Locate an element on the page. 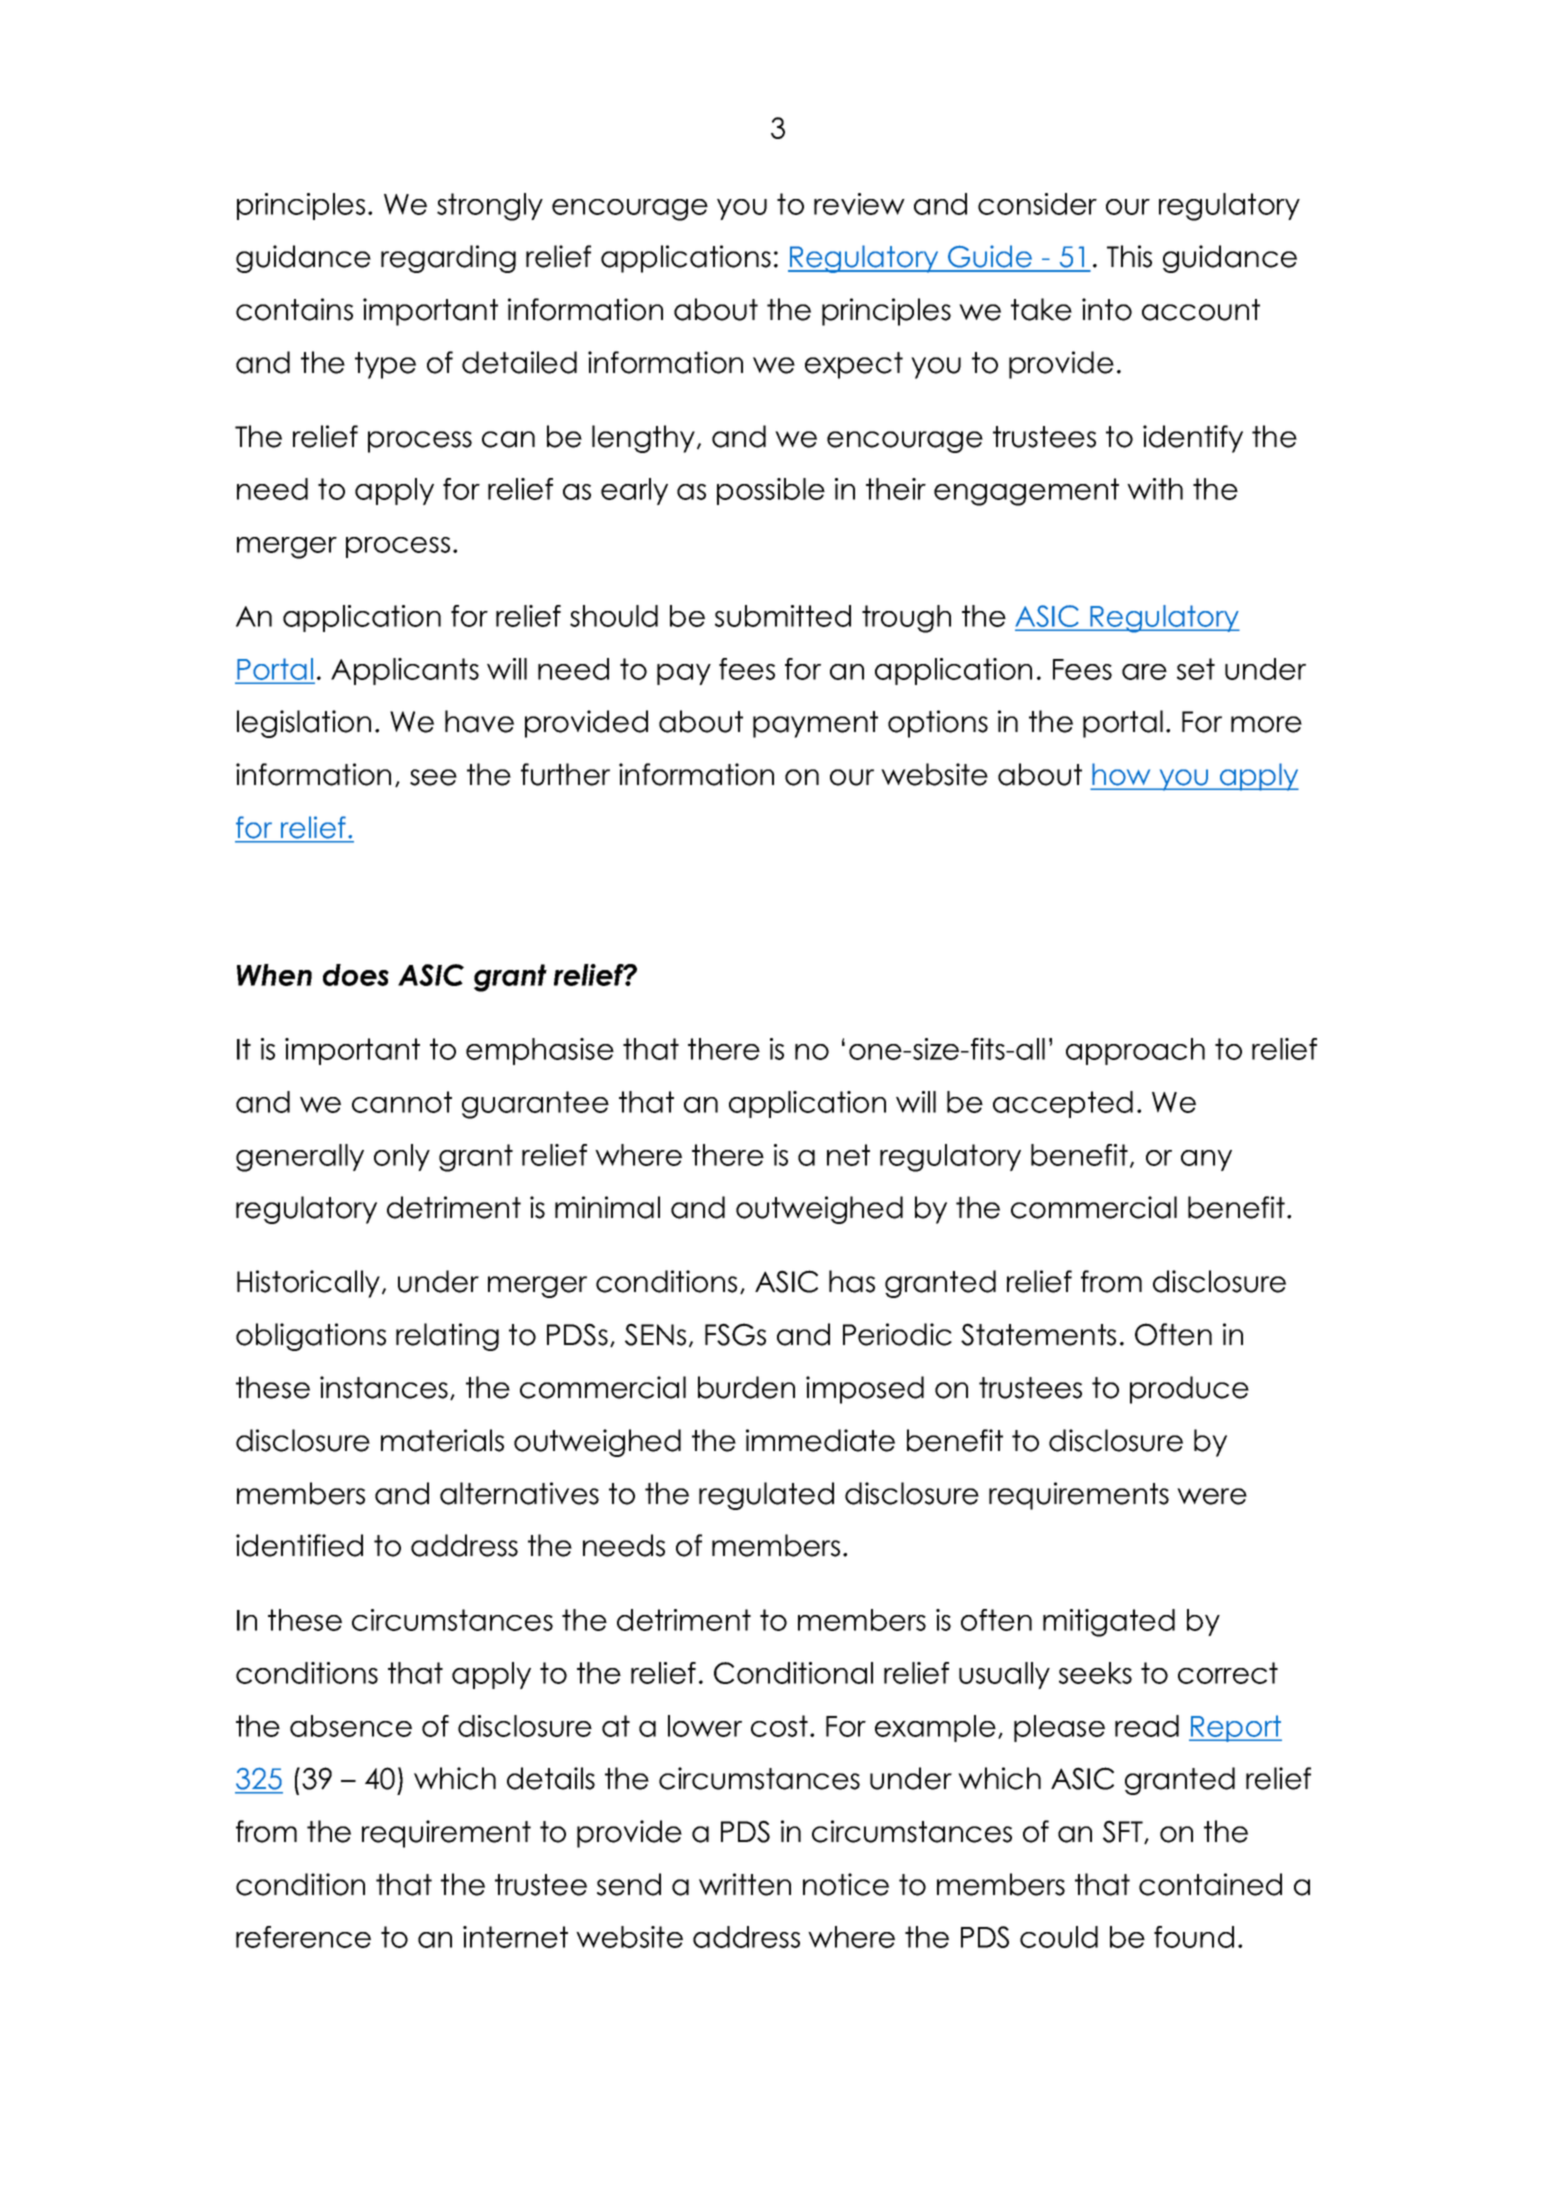 The height and width of the page is (2202, 1557). submitted is located at coordinates (783, 616).
